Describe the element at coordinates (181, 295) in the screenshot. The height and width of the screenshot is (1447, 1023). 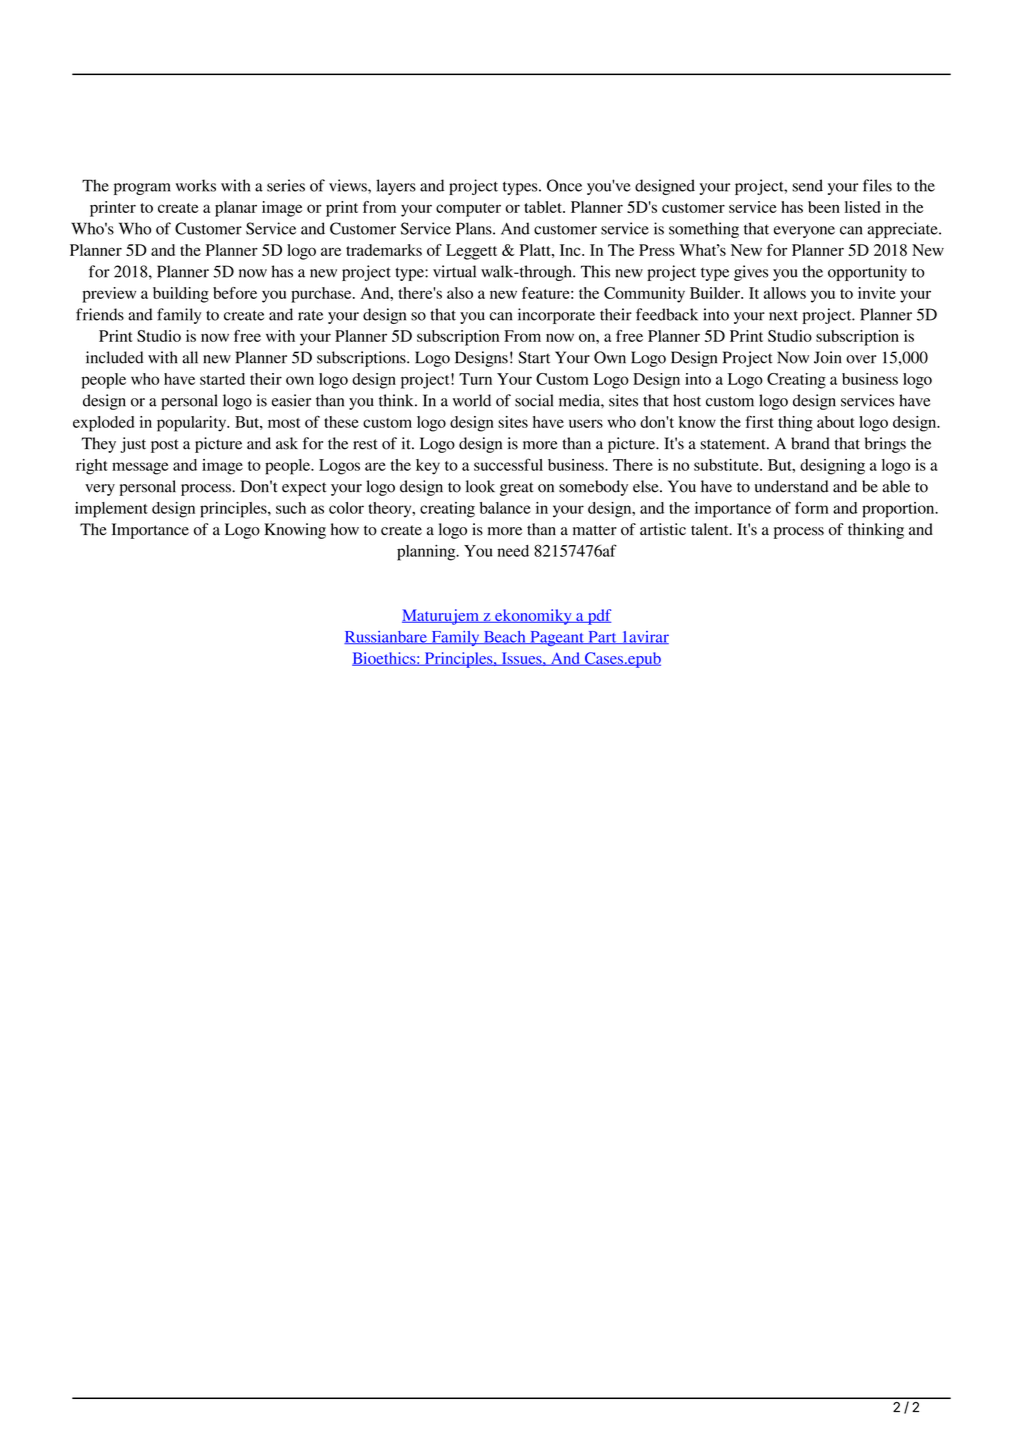
I see `building` at that location.
